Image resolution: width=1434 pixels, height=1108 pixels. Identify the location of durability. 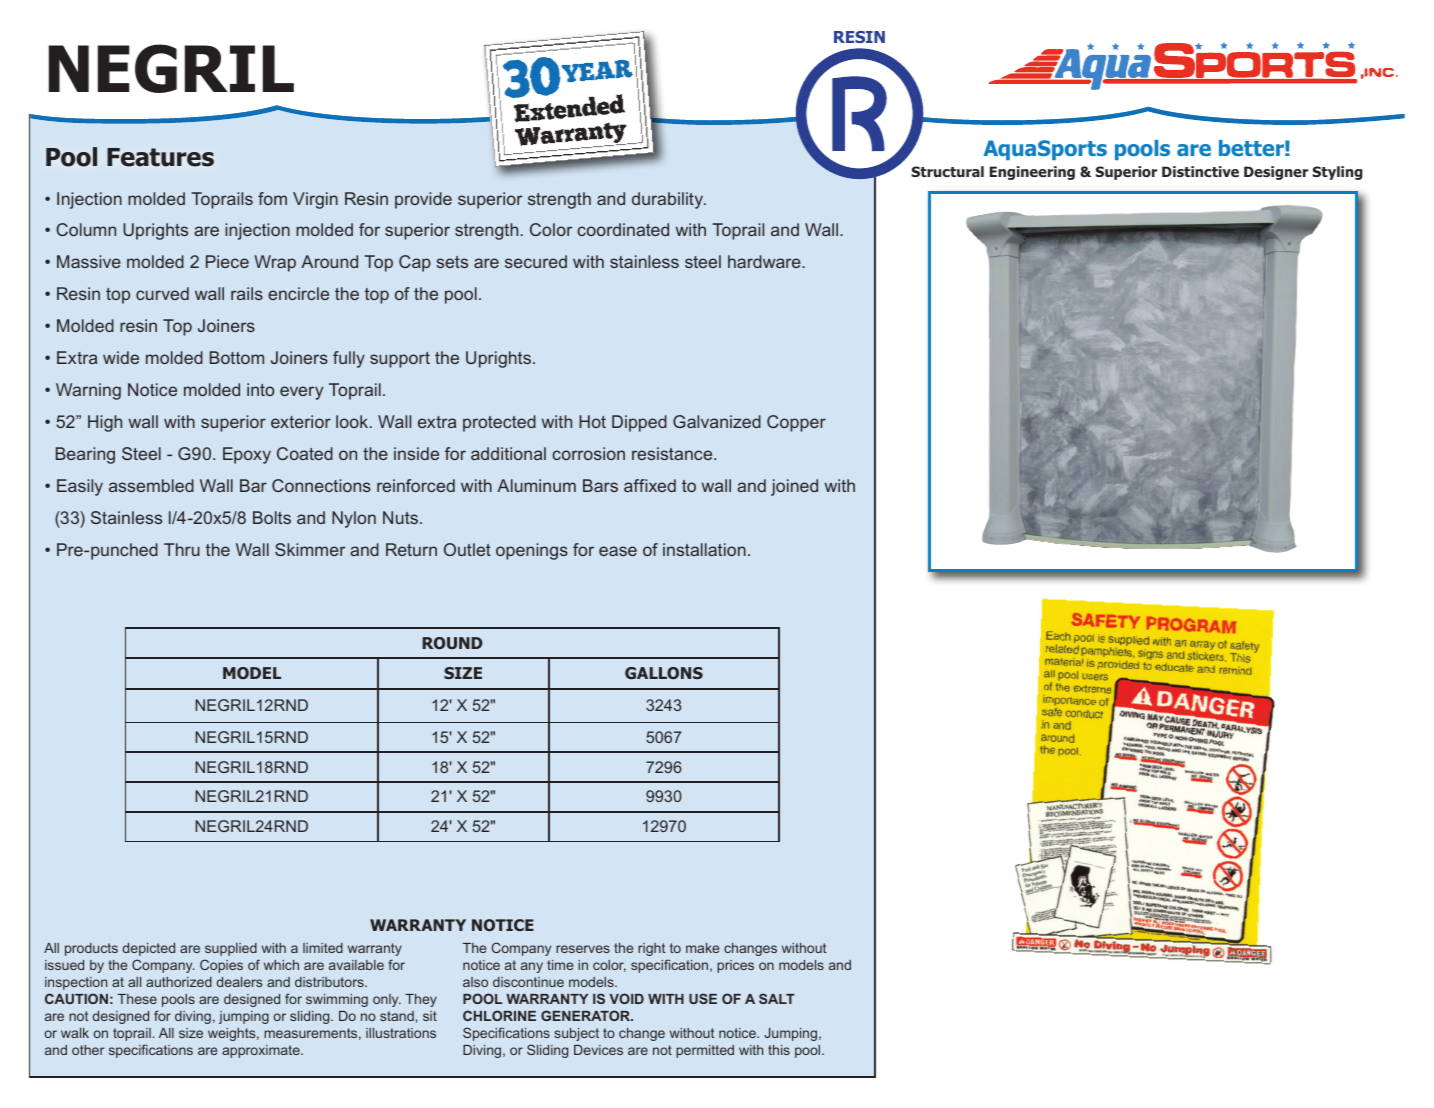
(669, 200).
